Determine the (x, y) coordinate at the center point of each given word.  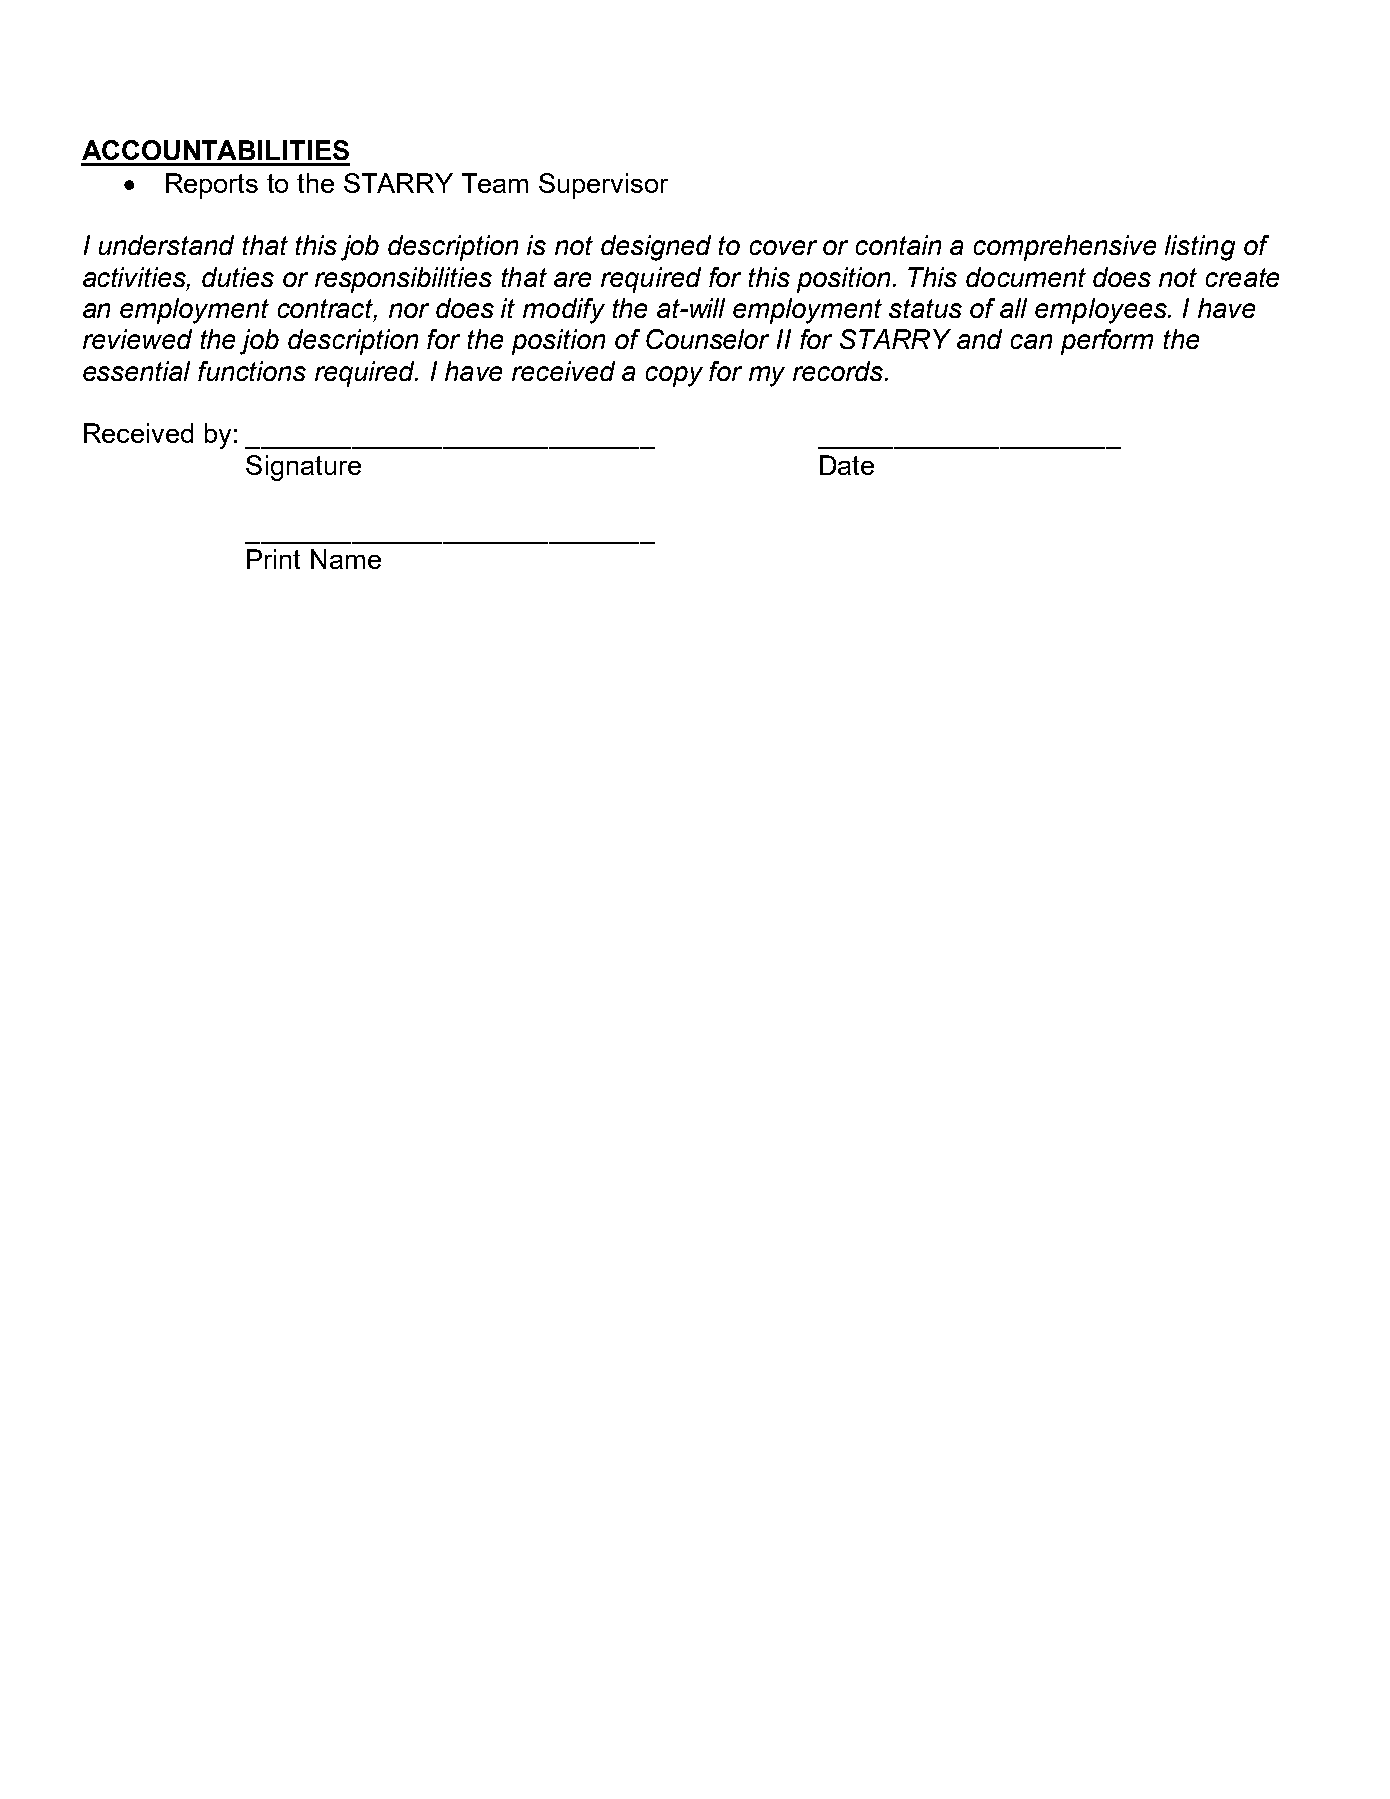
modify (564, 311)
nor (409, 310)
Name (346, 559)
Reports (212, 186)
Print (273, 559)
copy (674, 376)
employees (1102, 311)
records (839, 371)
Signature (303, 468)
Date (847, 465)
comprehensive (1065, 248)
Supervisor (603, 186)
